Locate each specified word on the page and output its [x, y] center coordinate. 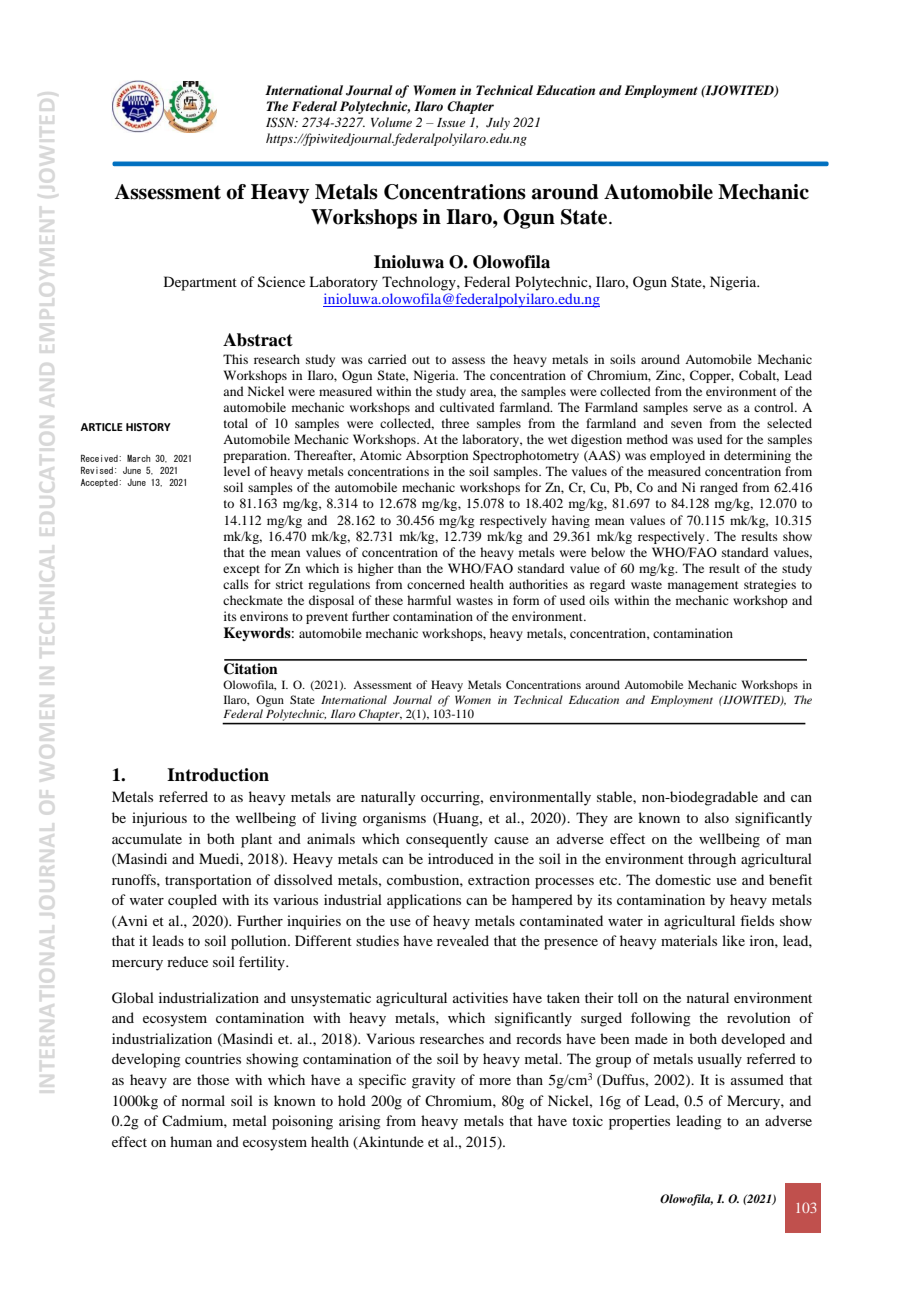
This [235, 359]
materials [689, 940]
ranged [719, 488]
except [241, 570]
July [498, 123]
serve [707, 408]
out [421, 360]
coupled [192, 901]
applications [424, 901]
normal [203, 1100]
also [717, 817]
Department [200, 283]
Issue [451, 122]
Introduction [218, 775]
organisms [394, 819]
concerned [436, 584]
